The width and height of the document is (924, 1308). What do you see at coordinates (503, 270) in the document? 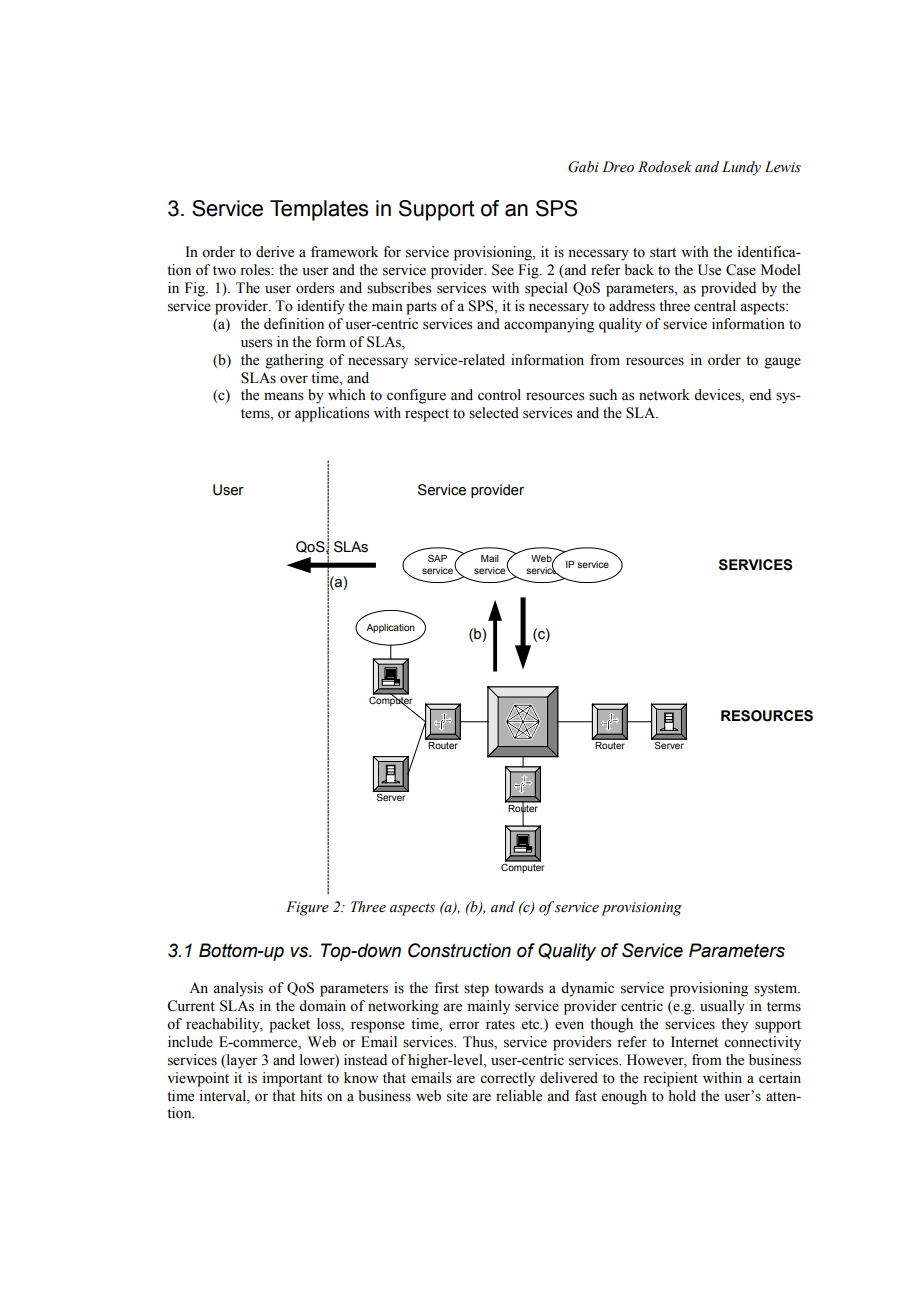
I see `See` at bounding box center [503, 270].
